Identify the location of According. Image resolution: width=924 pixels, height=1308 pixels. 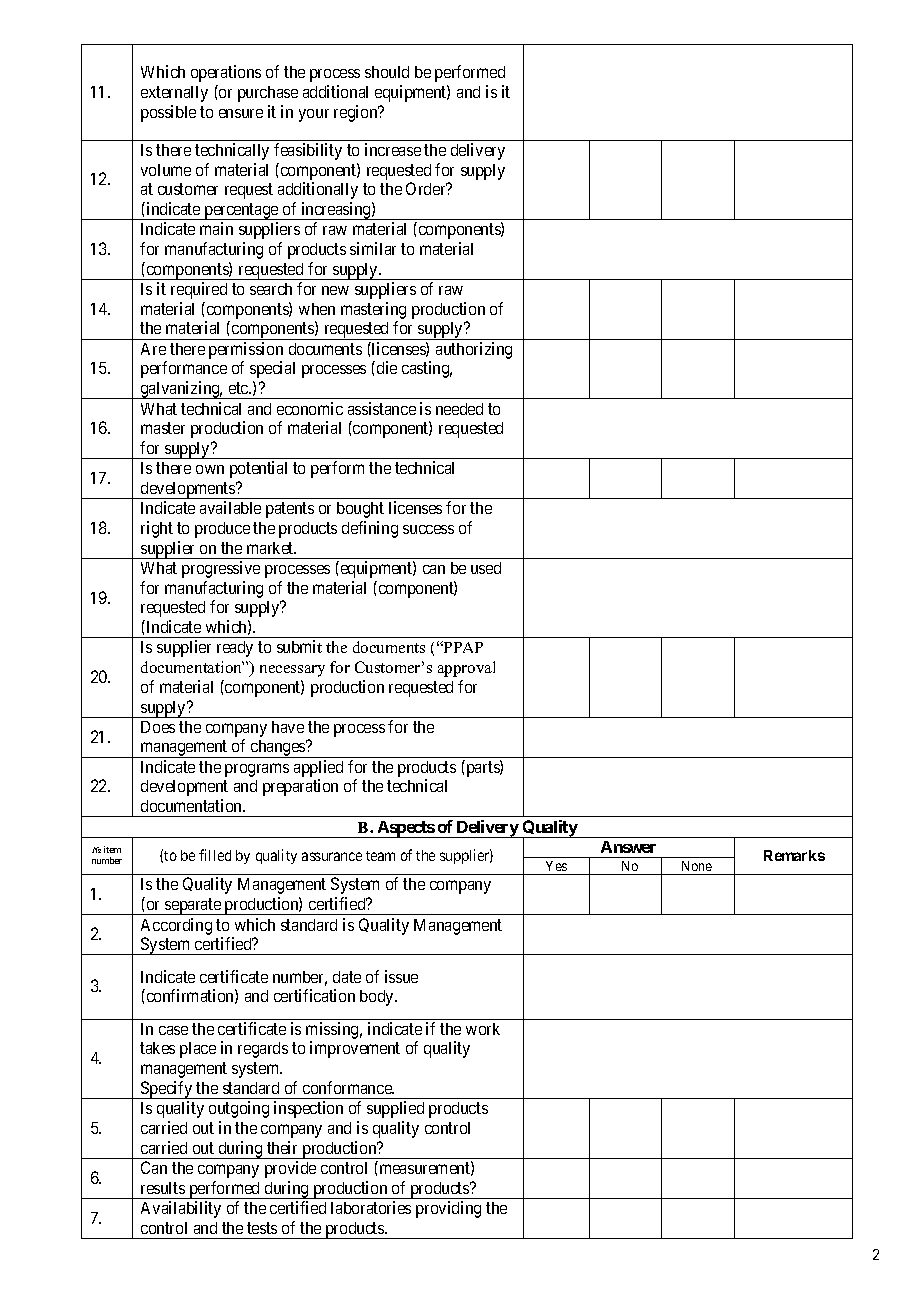
(176, 926).
